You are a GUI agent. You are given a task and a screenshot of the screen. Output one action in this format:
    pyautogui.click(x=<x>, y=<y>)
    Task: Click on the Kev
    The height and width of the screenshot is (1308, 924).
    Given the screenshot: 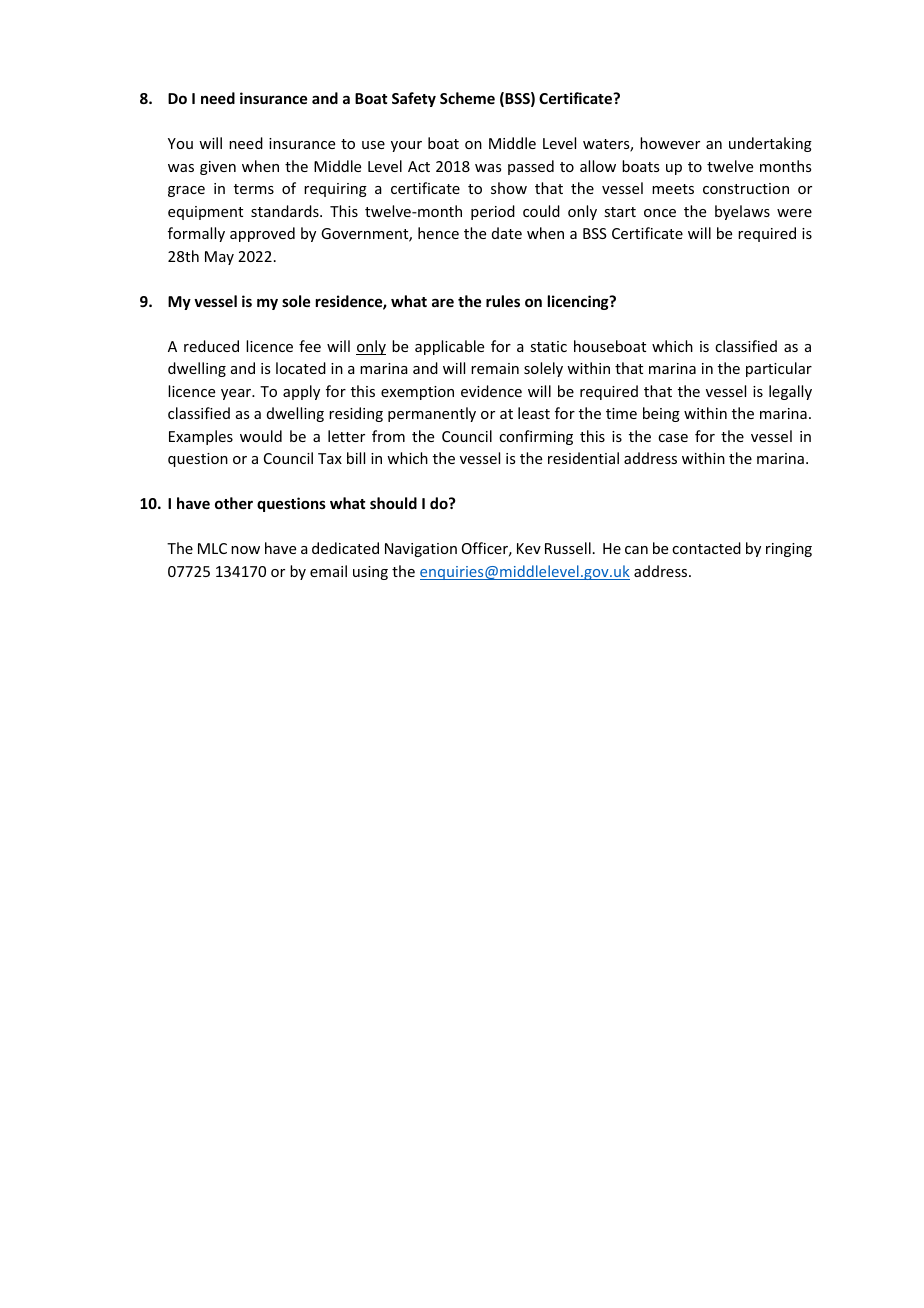 What is the action you would take?
    pyautogui.click(x=529, y=548)
